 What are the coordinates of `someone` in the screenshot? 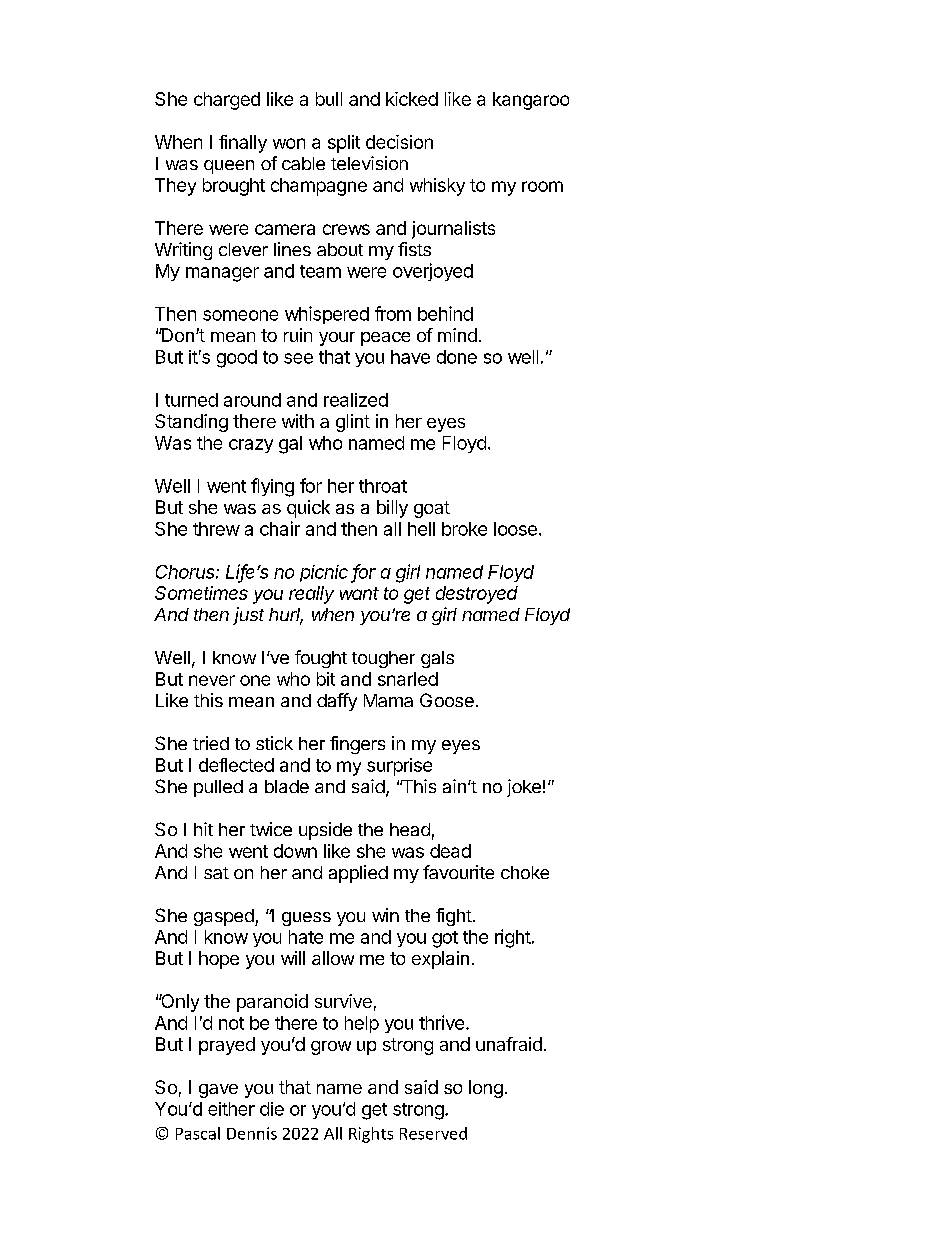 It's located at (240, 315).
